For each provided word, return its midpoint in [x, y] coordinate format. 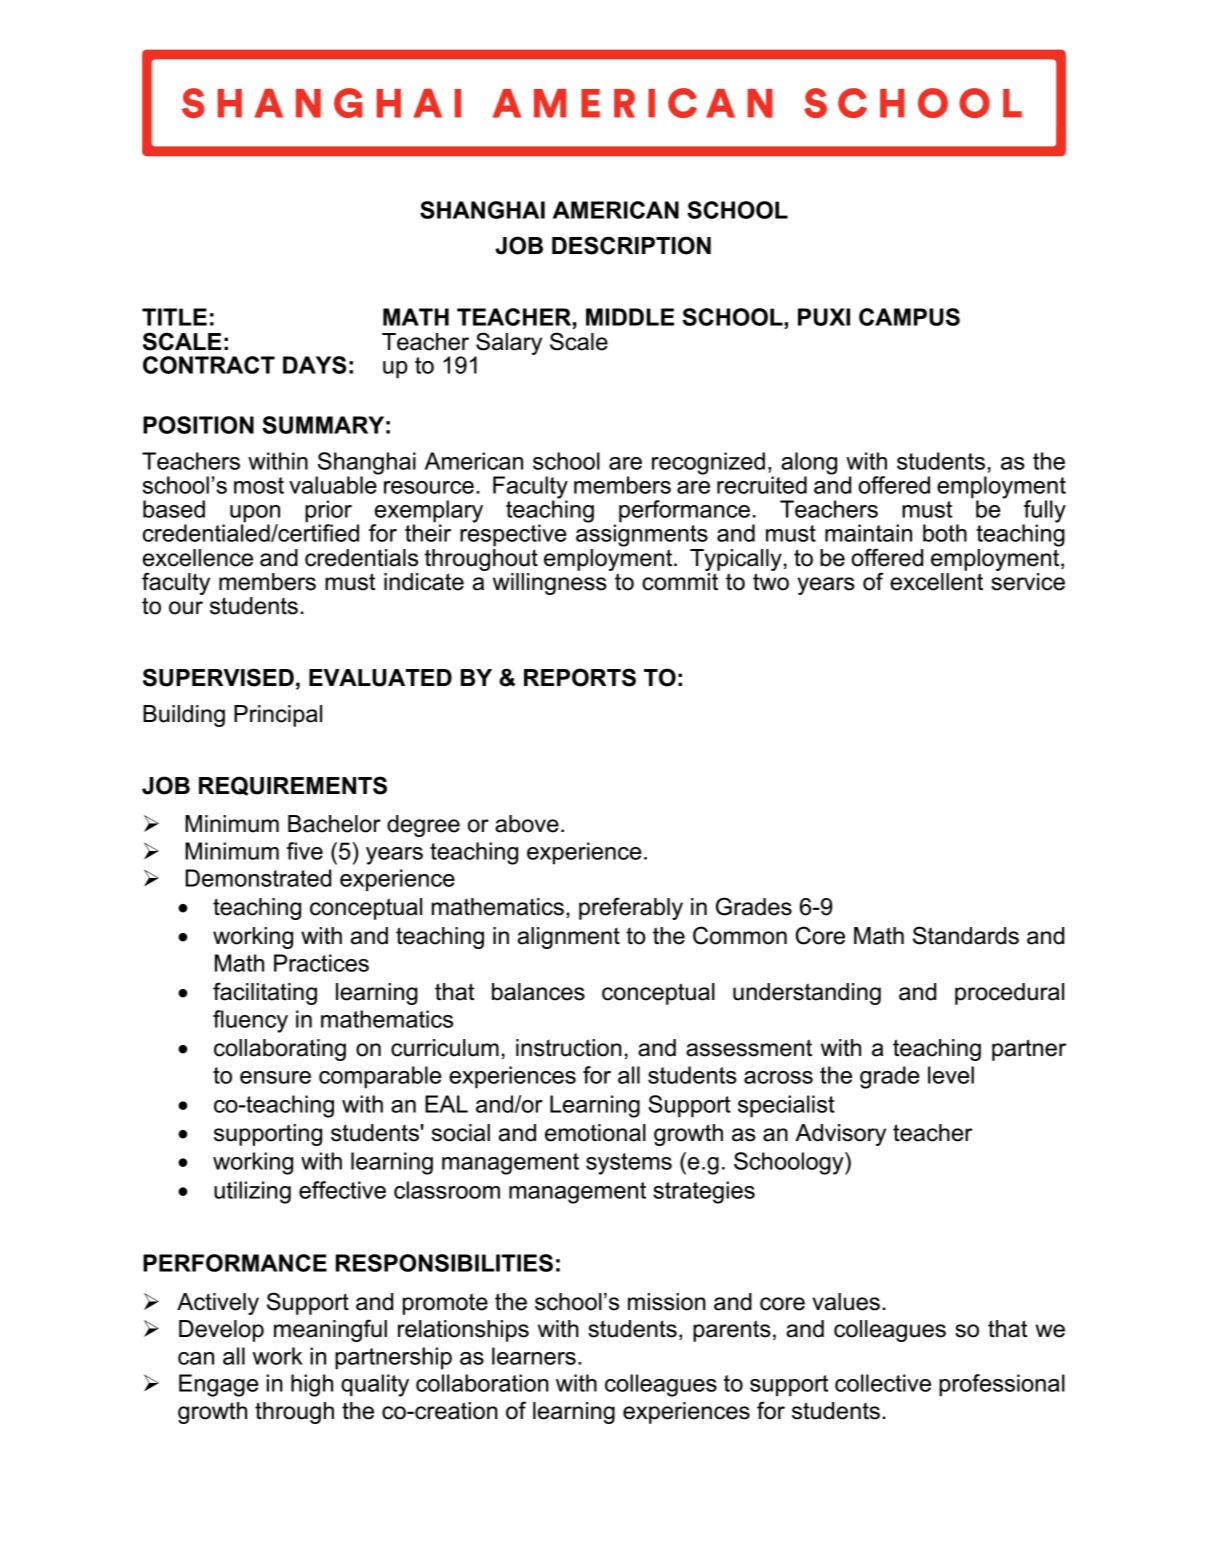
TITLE [174, 317]
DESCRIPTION [631, 245]
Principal [278, 716]
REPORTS [580, 677]
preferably [631, 908]
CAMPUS [909, 317]
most [259, 485]
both [945, 533]
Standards [966, 935]
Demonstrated [258, 878]
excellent [936, 582]
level [951, 1075]
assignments [642, 534]
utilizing [252, 1192]
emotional [595, 1133]
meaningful [330, 1330]
